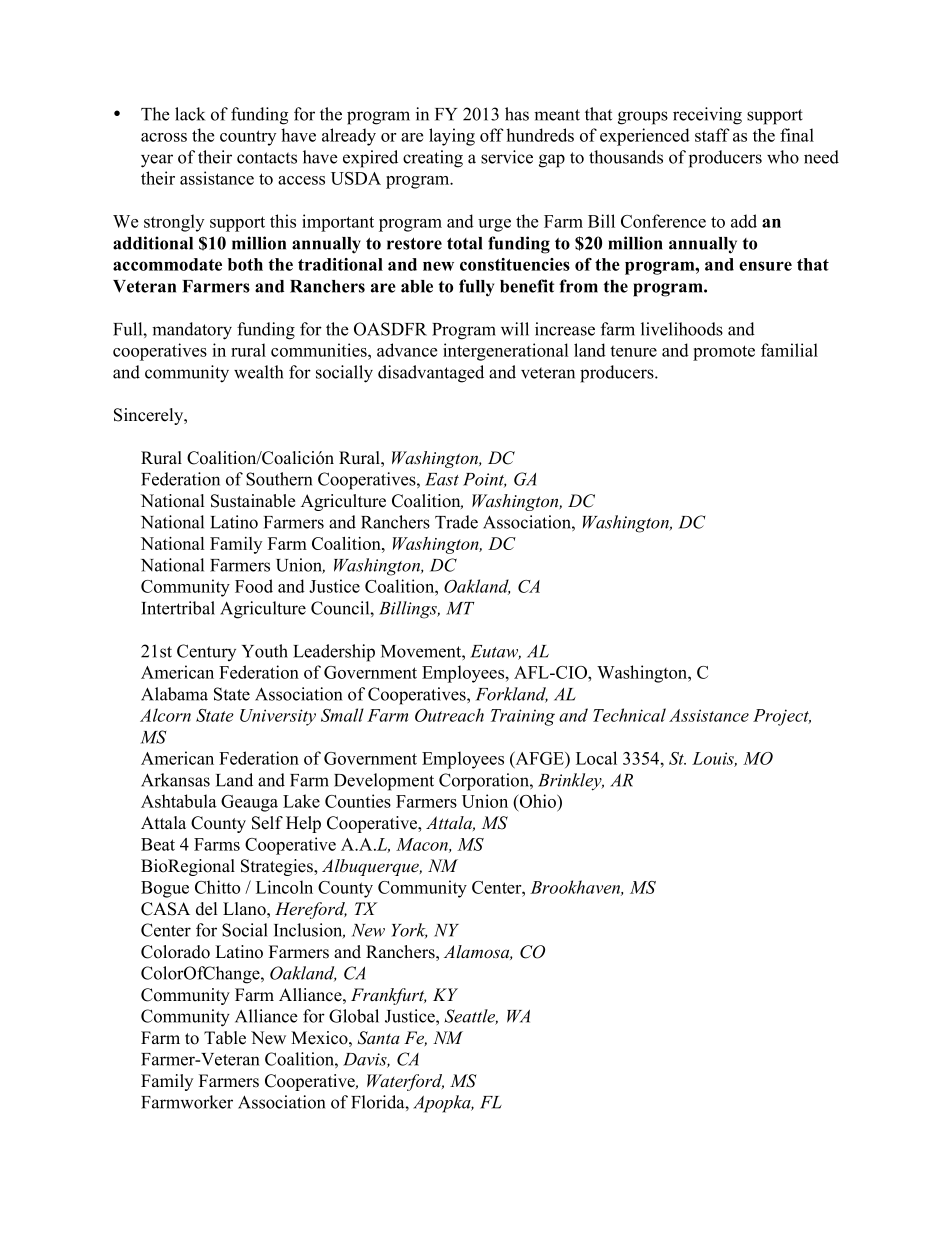  Describe the element at coordinates (278, 717) in the image. I see `University` at that location.
